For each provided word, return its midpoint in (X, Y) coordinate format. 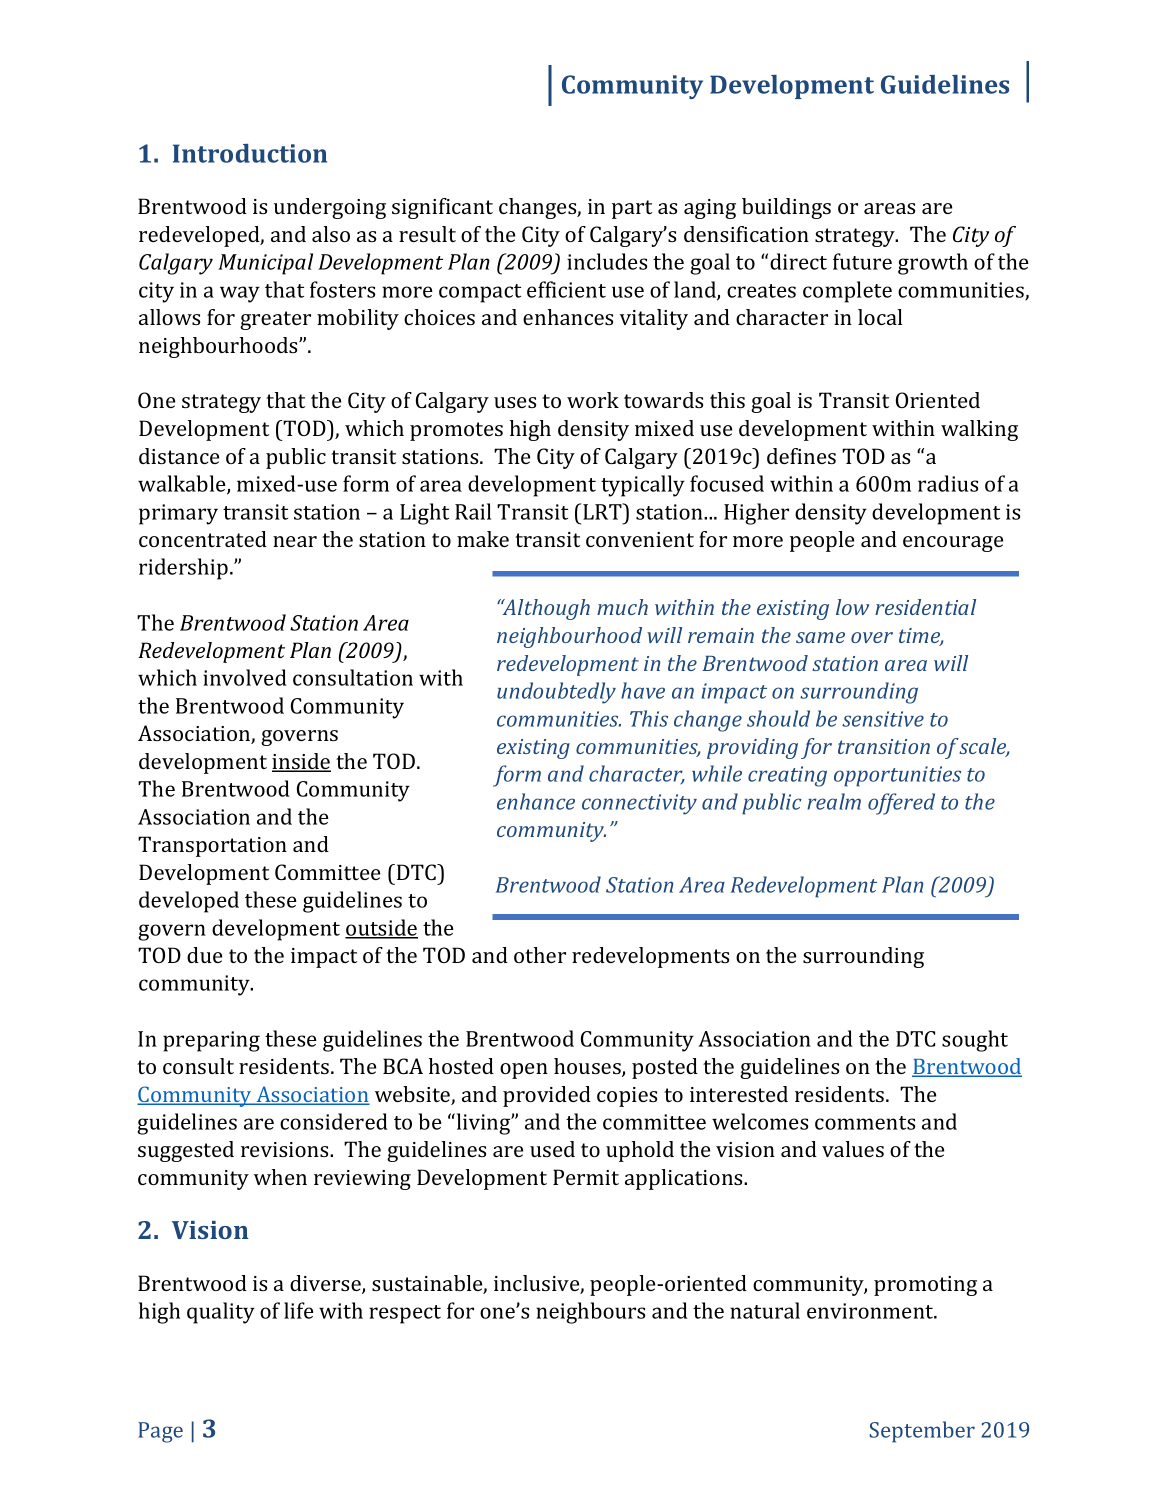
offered (901, 804)
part (632, 209)
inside (301, 762)
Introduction (250, 153)
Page (160, 1432)
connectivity (639, 804)
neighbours (590, 1313)
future (862, 261)
